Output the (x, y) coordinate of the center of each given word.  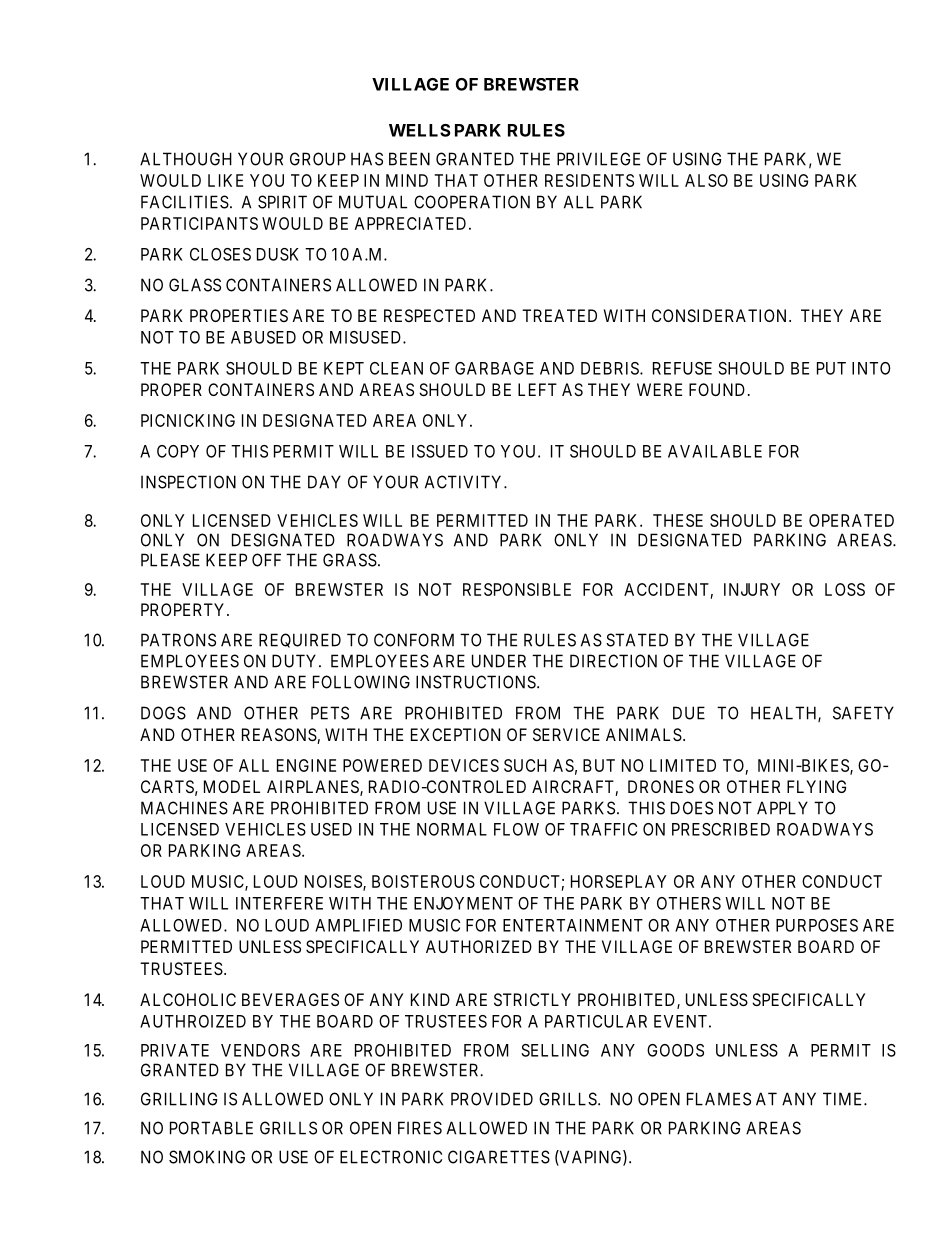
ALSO (706, 180)
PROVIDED (492, 1099)
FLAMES (719, 1099)
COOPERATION (472, 202)
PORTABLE (211, 1128)
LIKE (225, 180)
